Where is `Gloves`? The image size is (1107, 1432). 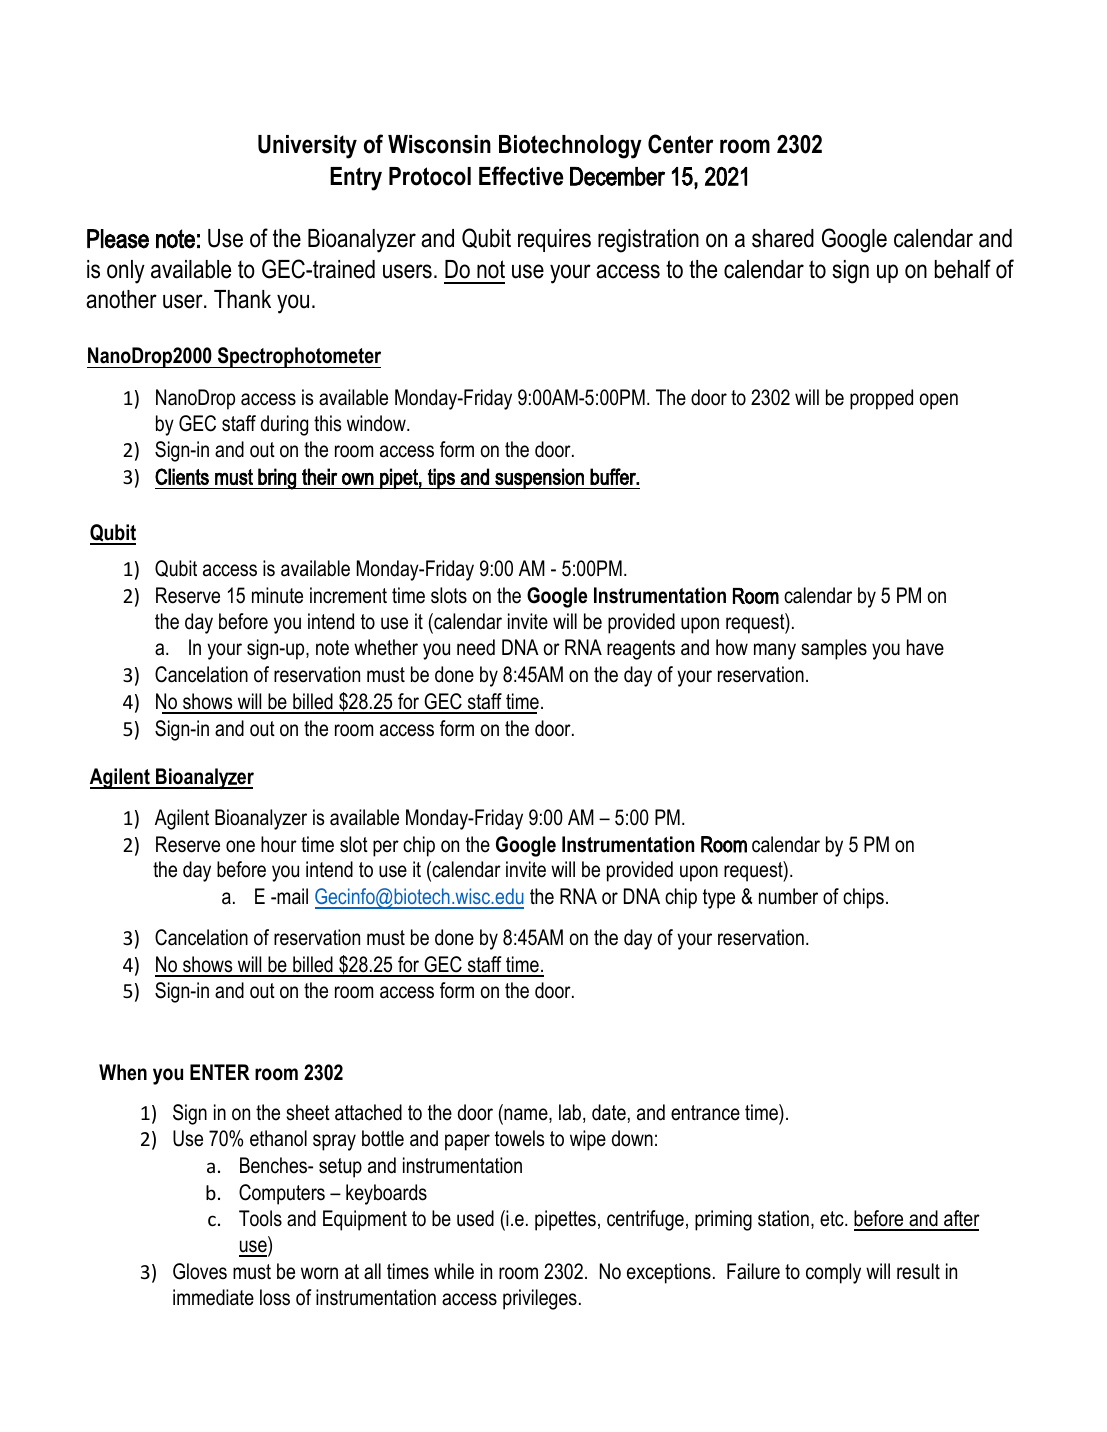
Gloves is located at coordinates (200, 1271).
